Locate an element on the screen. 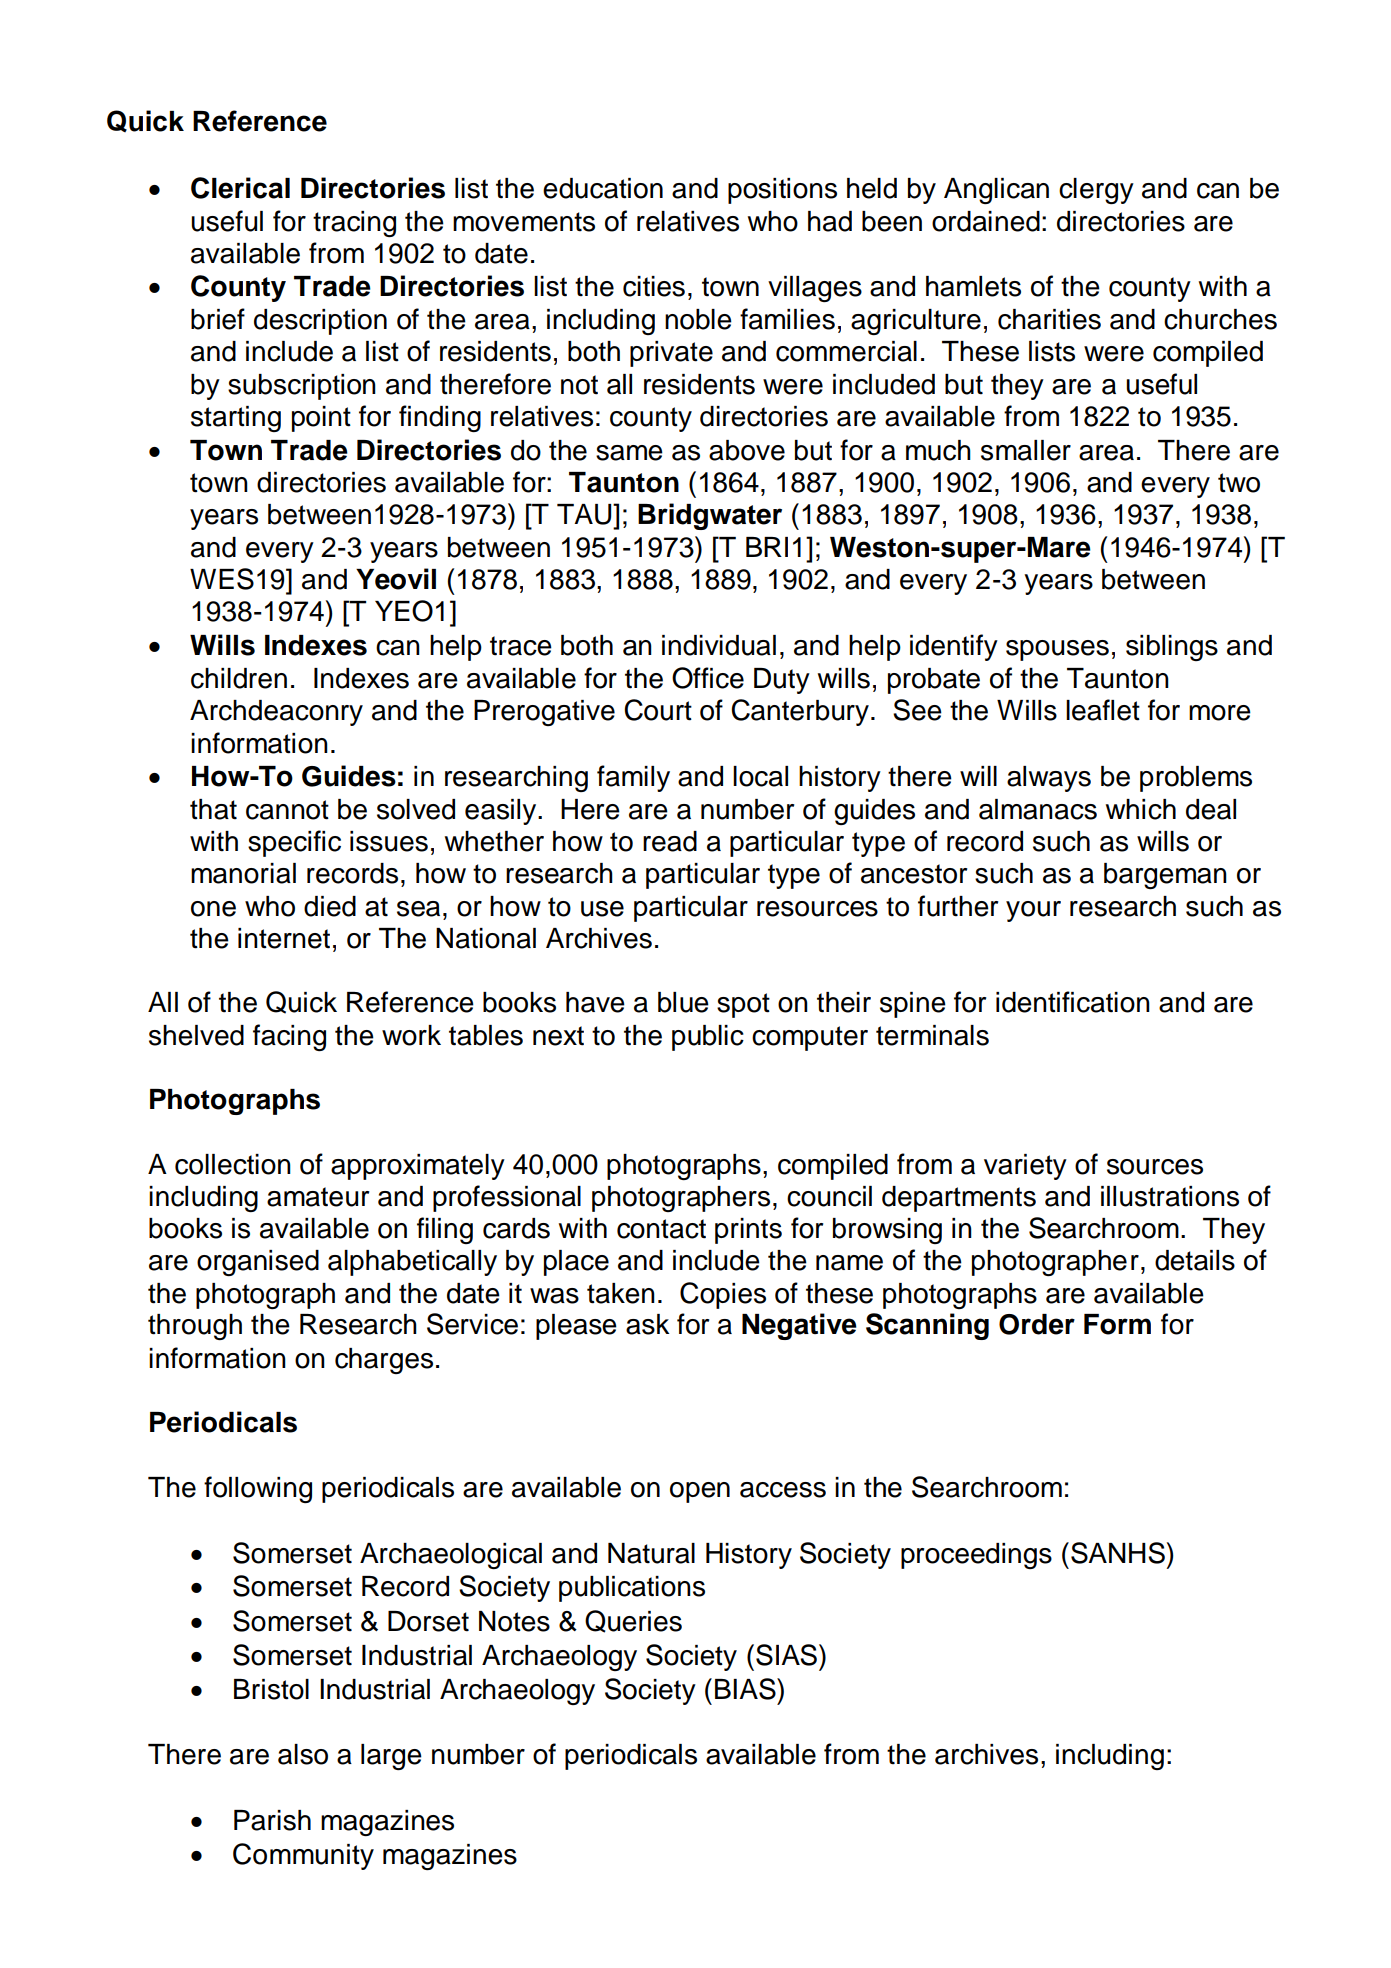 This screenshot has width=1391, height=1968. details is located at coordinates (1195, 1260).
